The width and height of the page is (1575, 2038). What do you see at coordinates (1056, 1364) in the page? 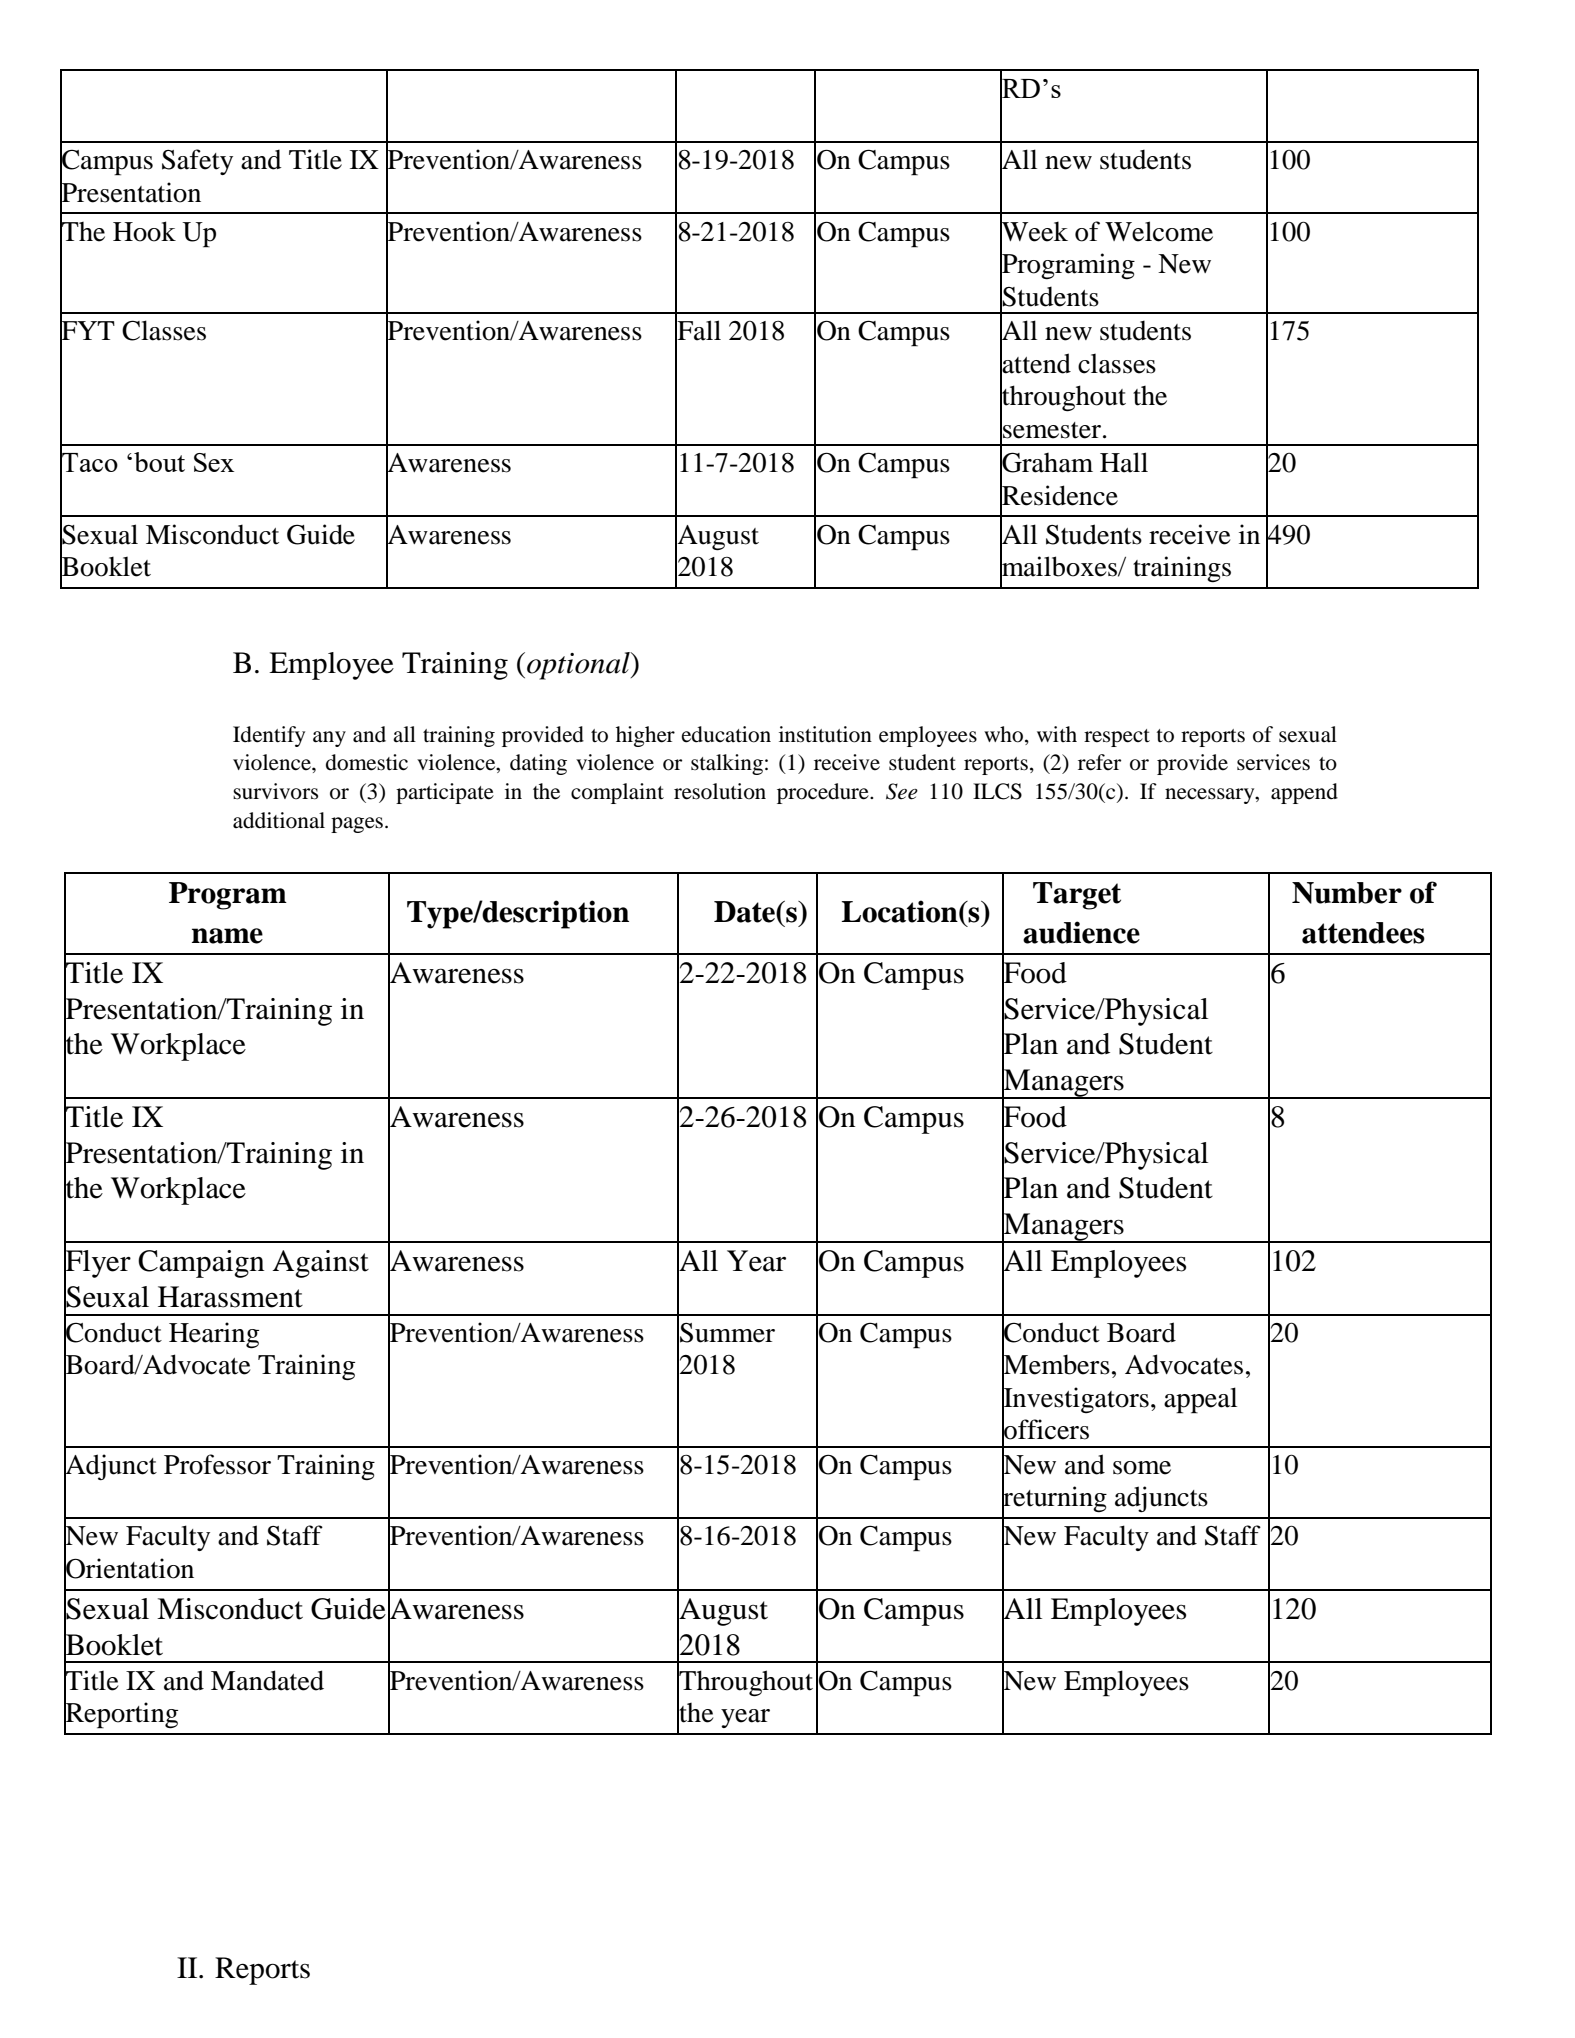
I see `Members` at bounding box center [1056, 1364].
